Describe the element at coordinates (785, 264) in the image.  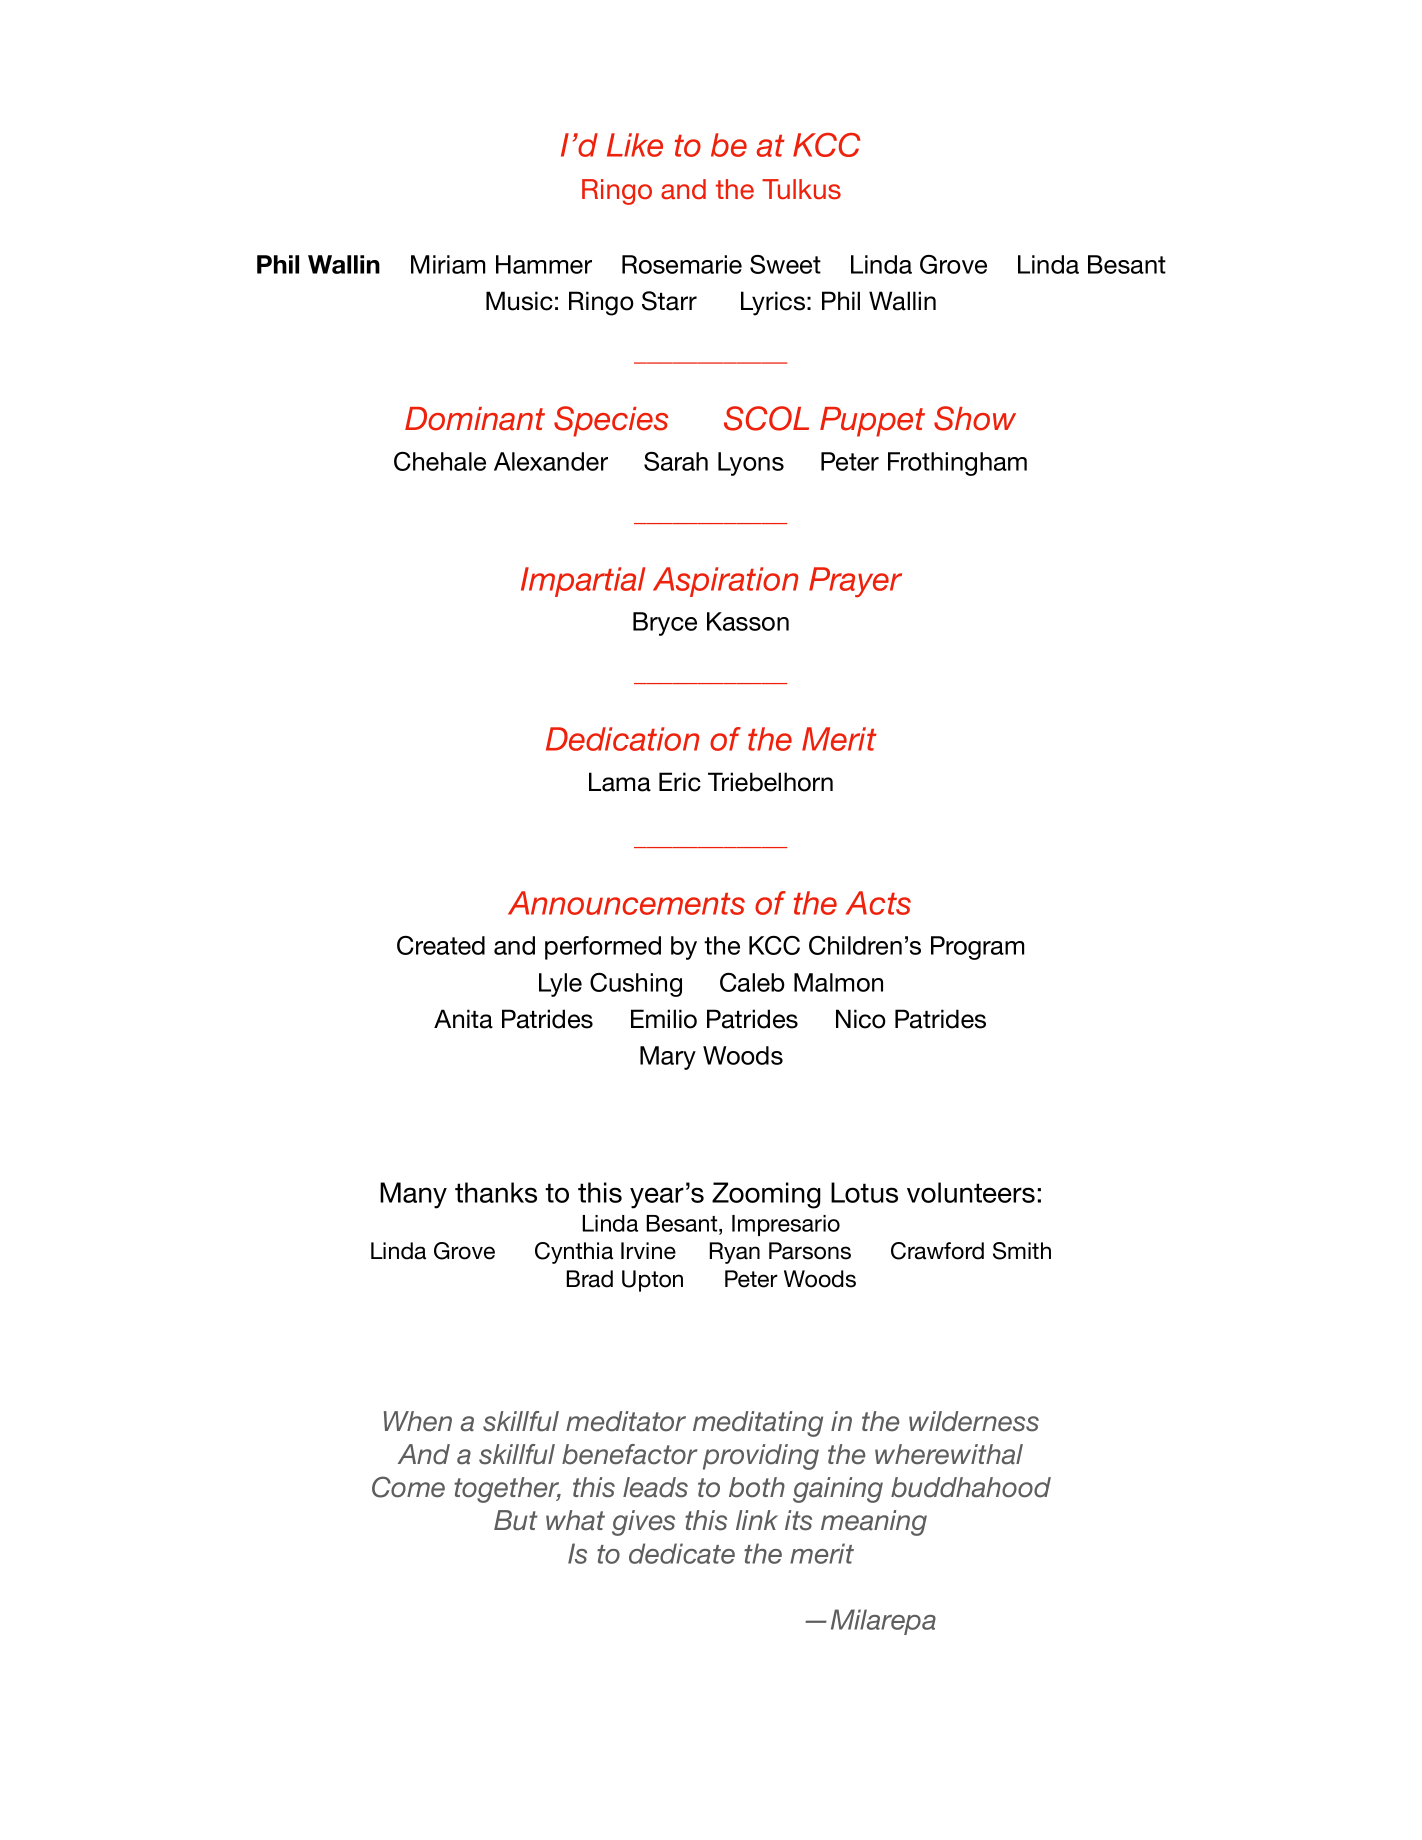
I see `Sweet` at that location.
